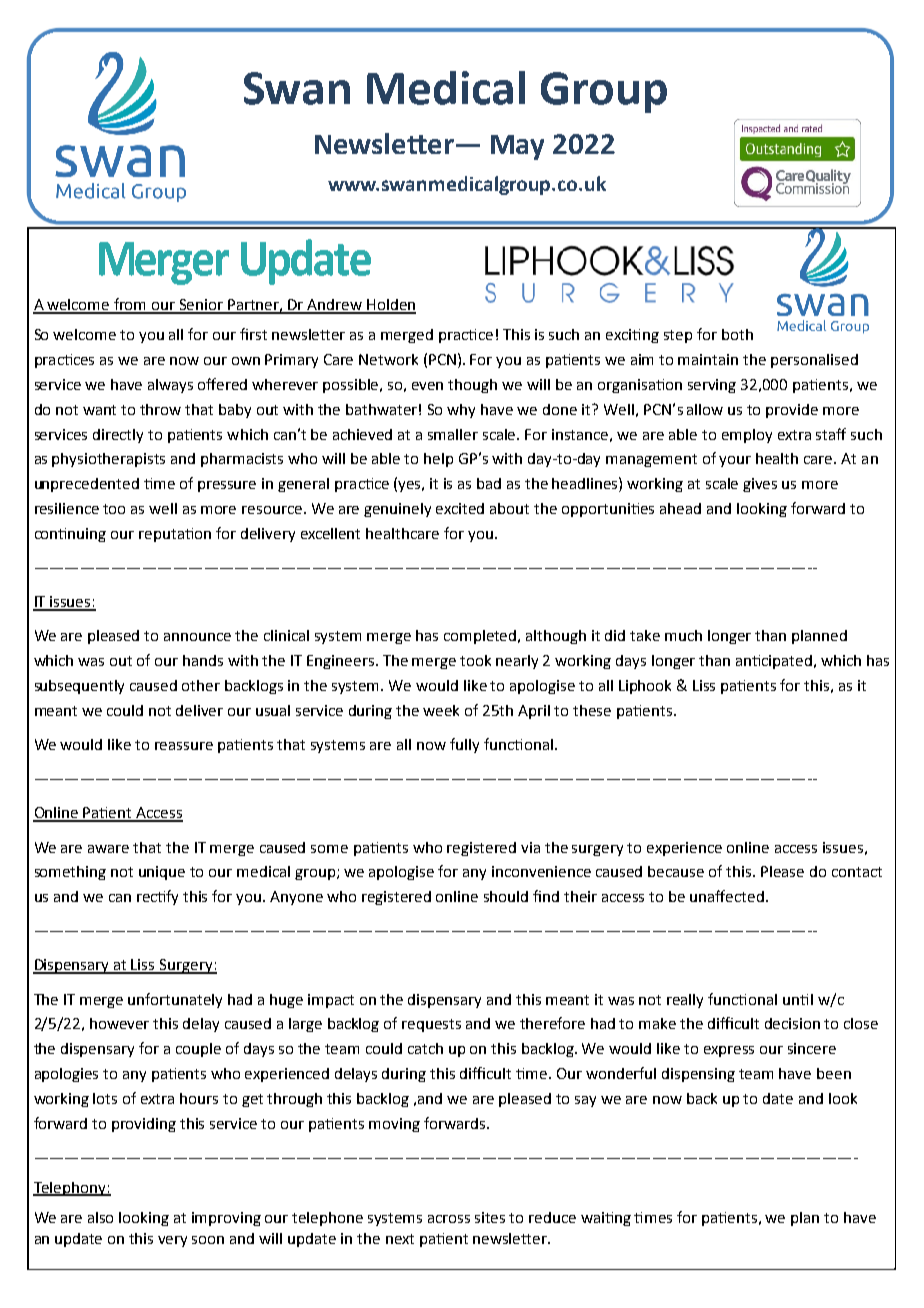 The width and height of the screenshot is (924, 1308). I want to click on unaffected, so click(727, 896).
